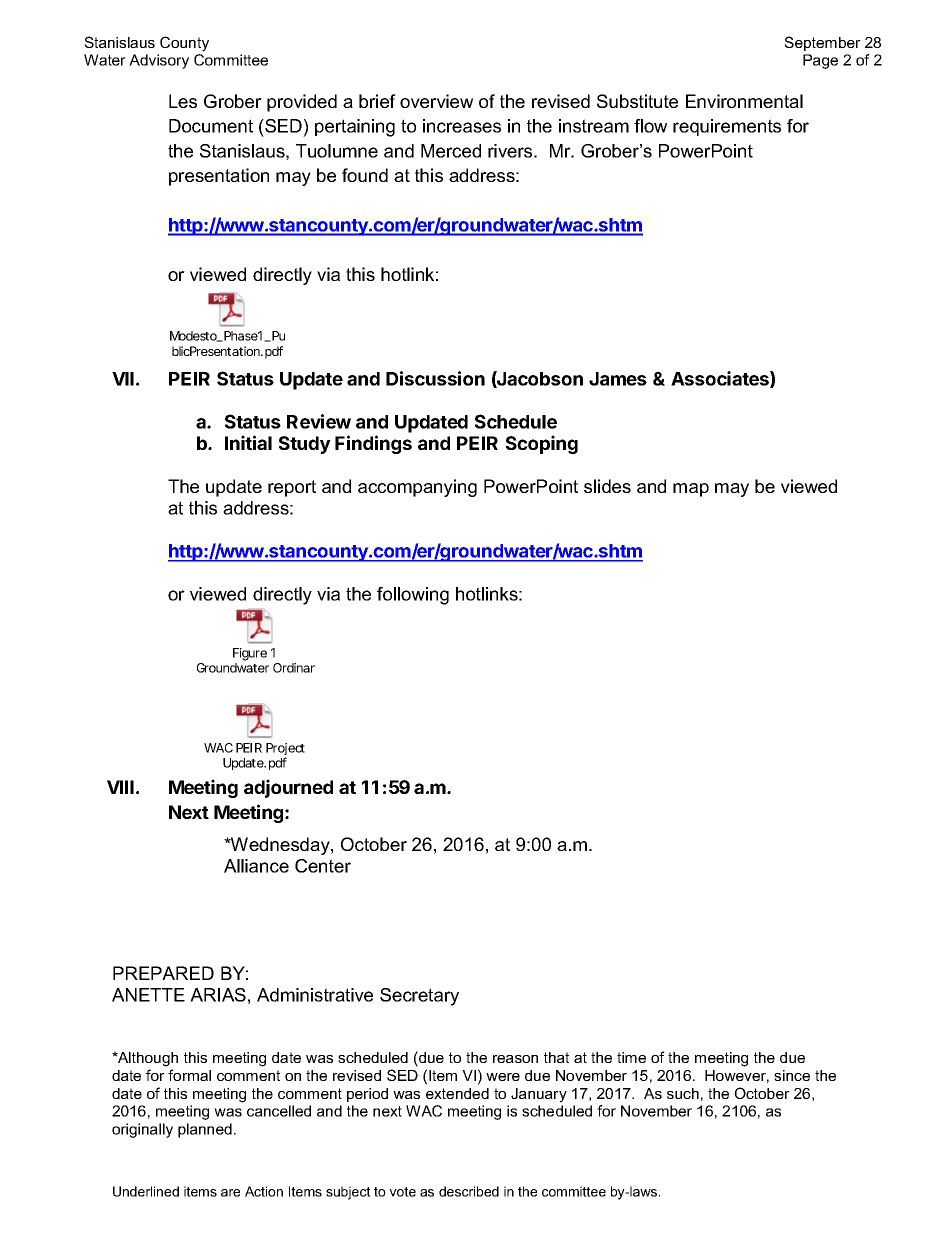 The width and height of the page is (952, 1233). What do you see at coordinates (691, 490) in the page?
I see `map` at bounding box center [691, 490].
